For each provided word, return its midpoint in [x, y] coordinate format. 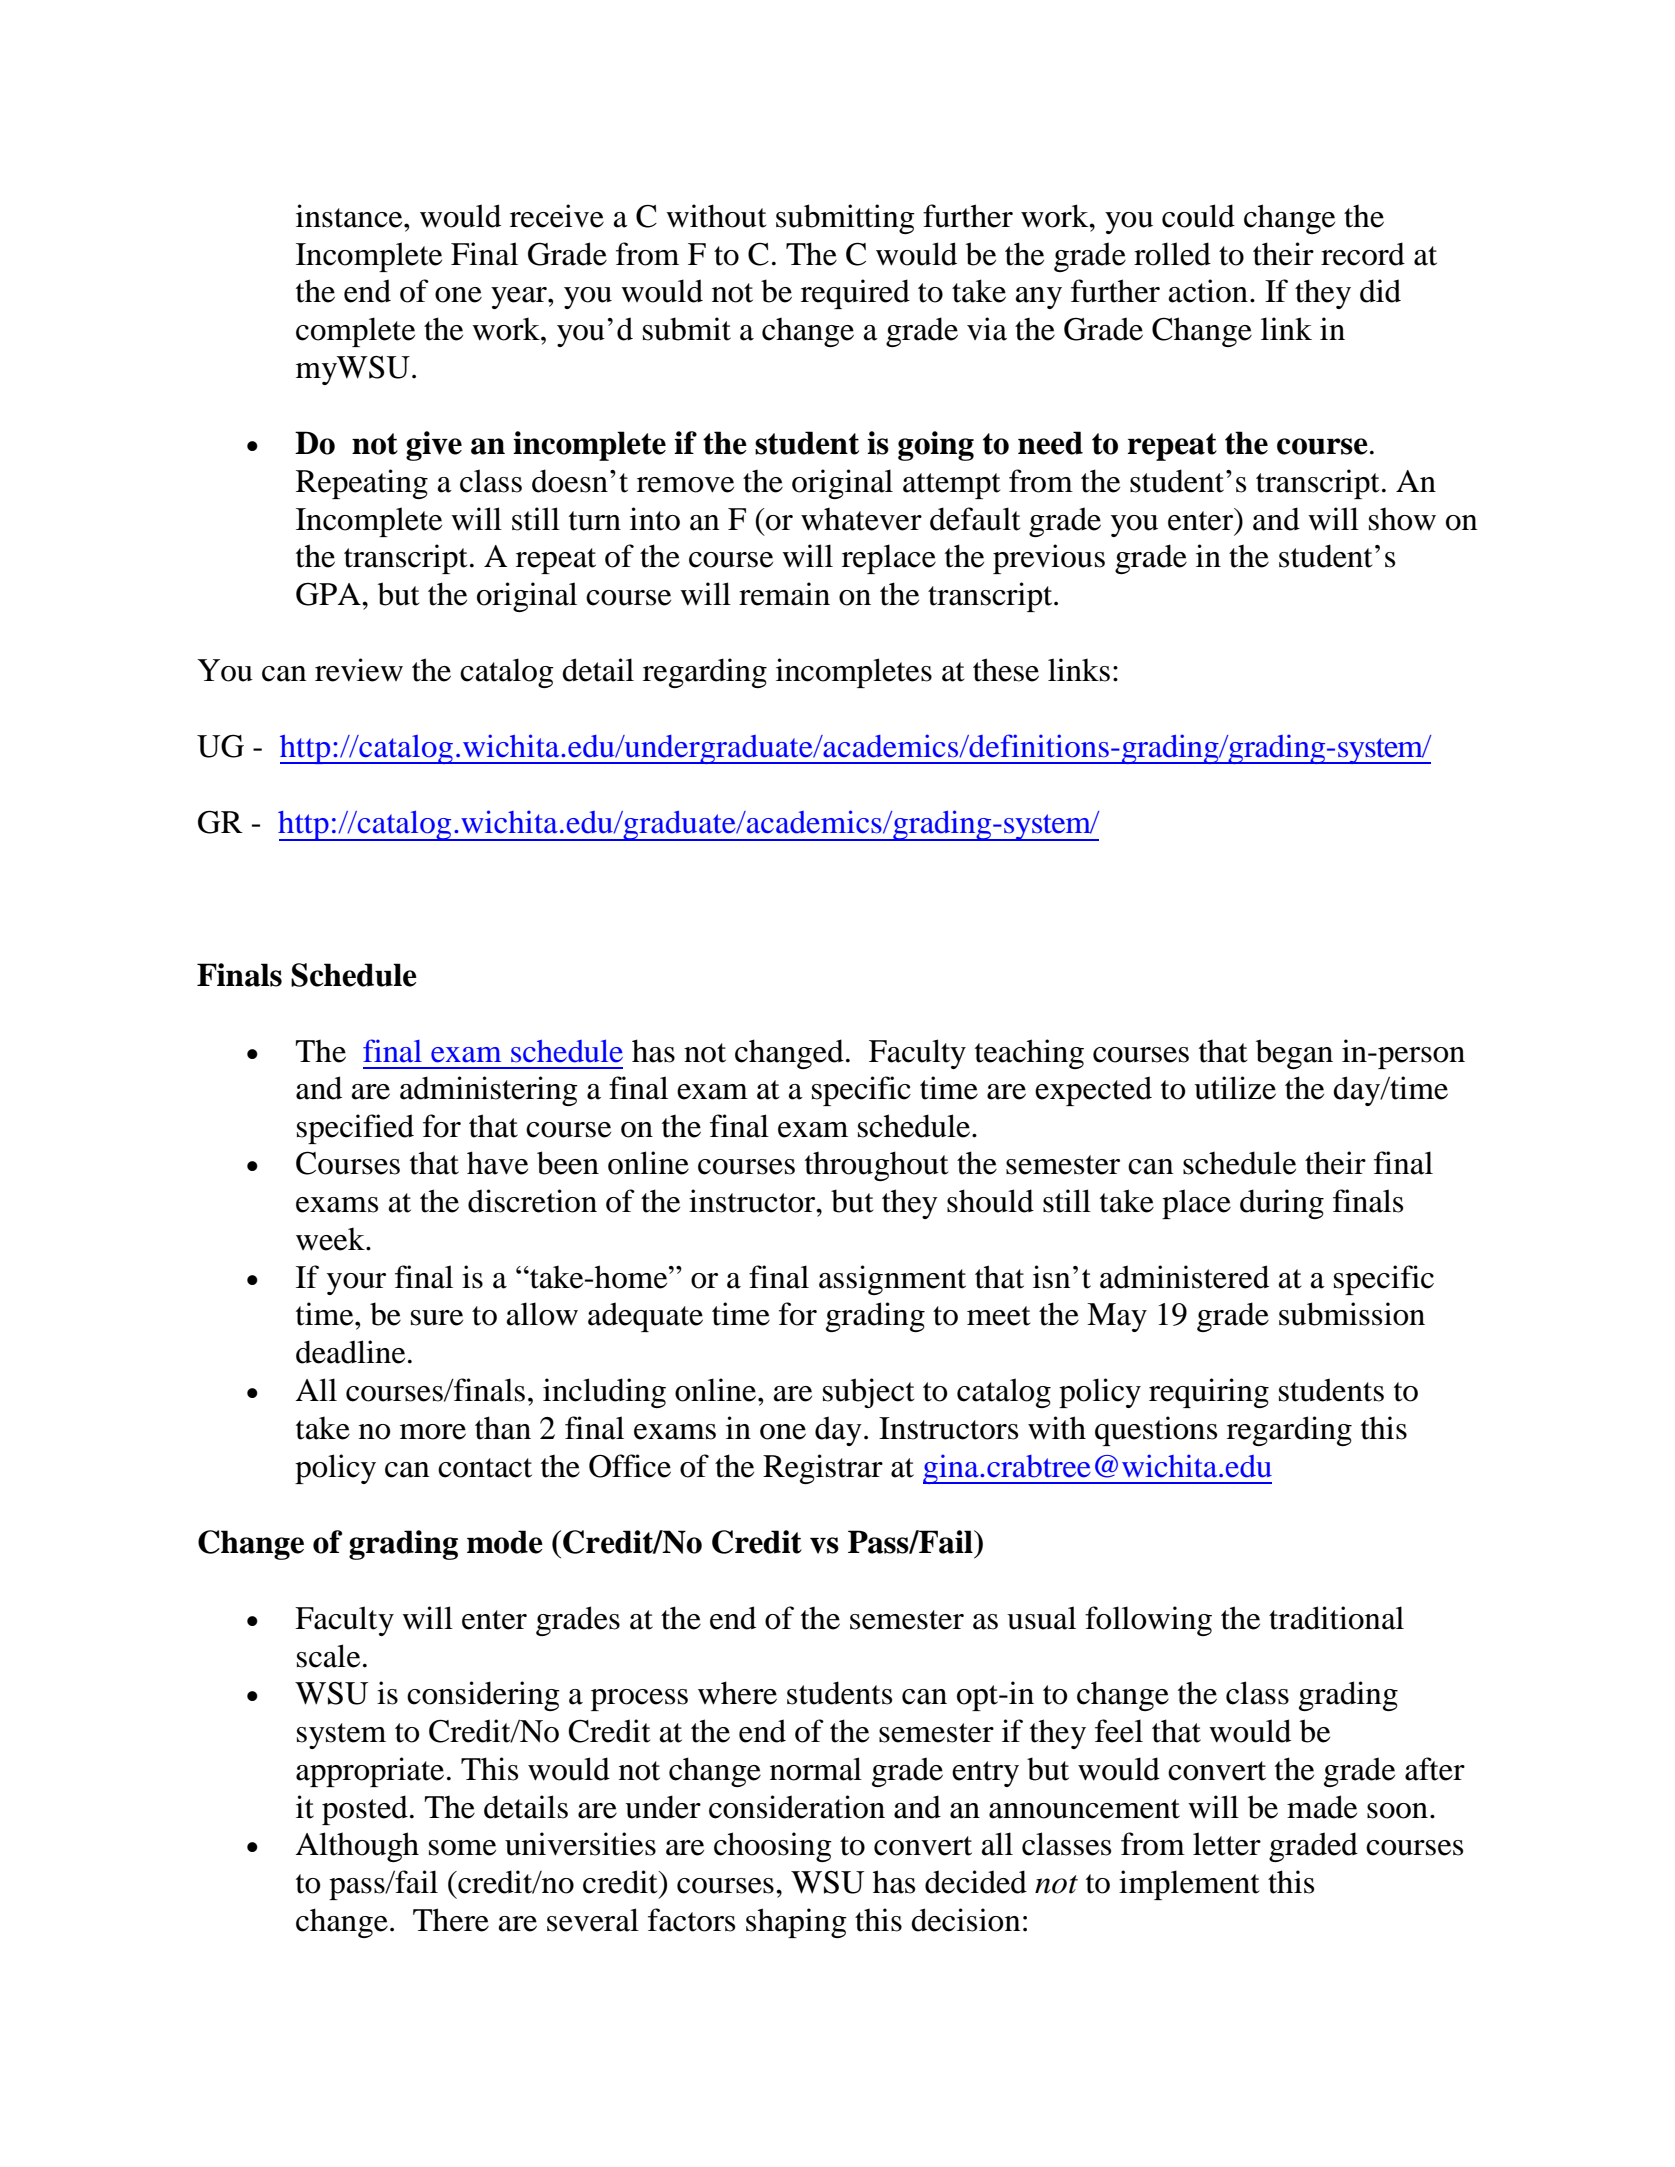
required [855, 294]
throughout [876, 1166]
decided [976, 1882]
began [1294, 1054]
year [520, 298]
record [1363, 254]
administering [489, 1091]
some [462, 1848]
